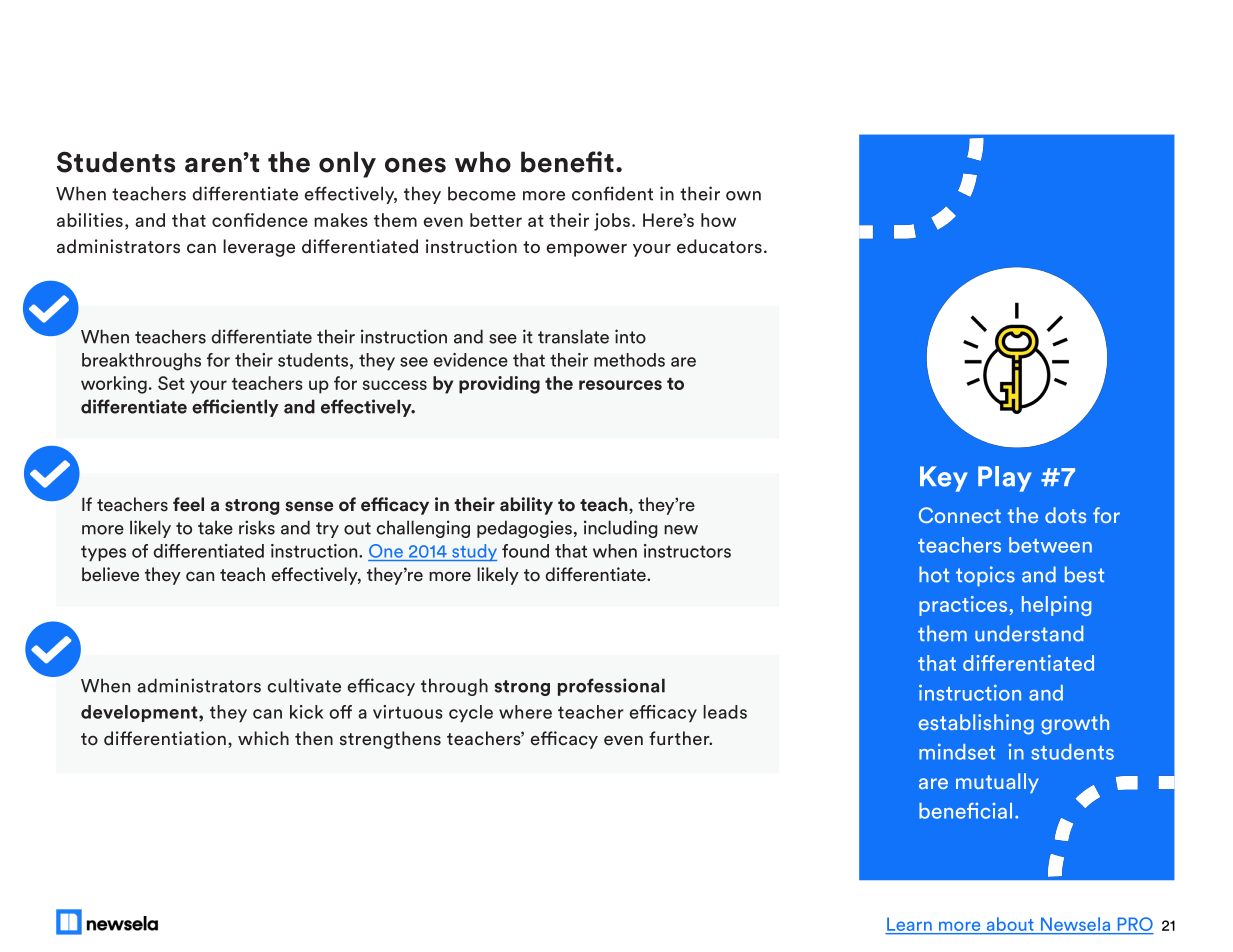 The height and width of the screenshot is (952, 1233). Describe the element at coordinates (743, 196) in the screenshot. I see `own` at that location.
